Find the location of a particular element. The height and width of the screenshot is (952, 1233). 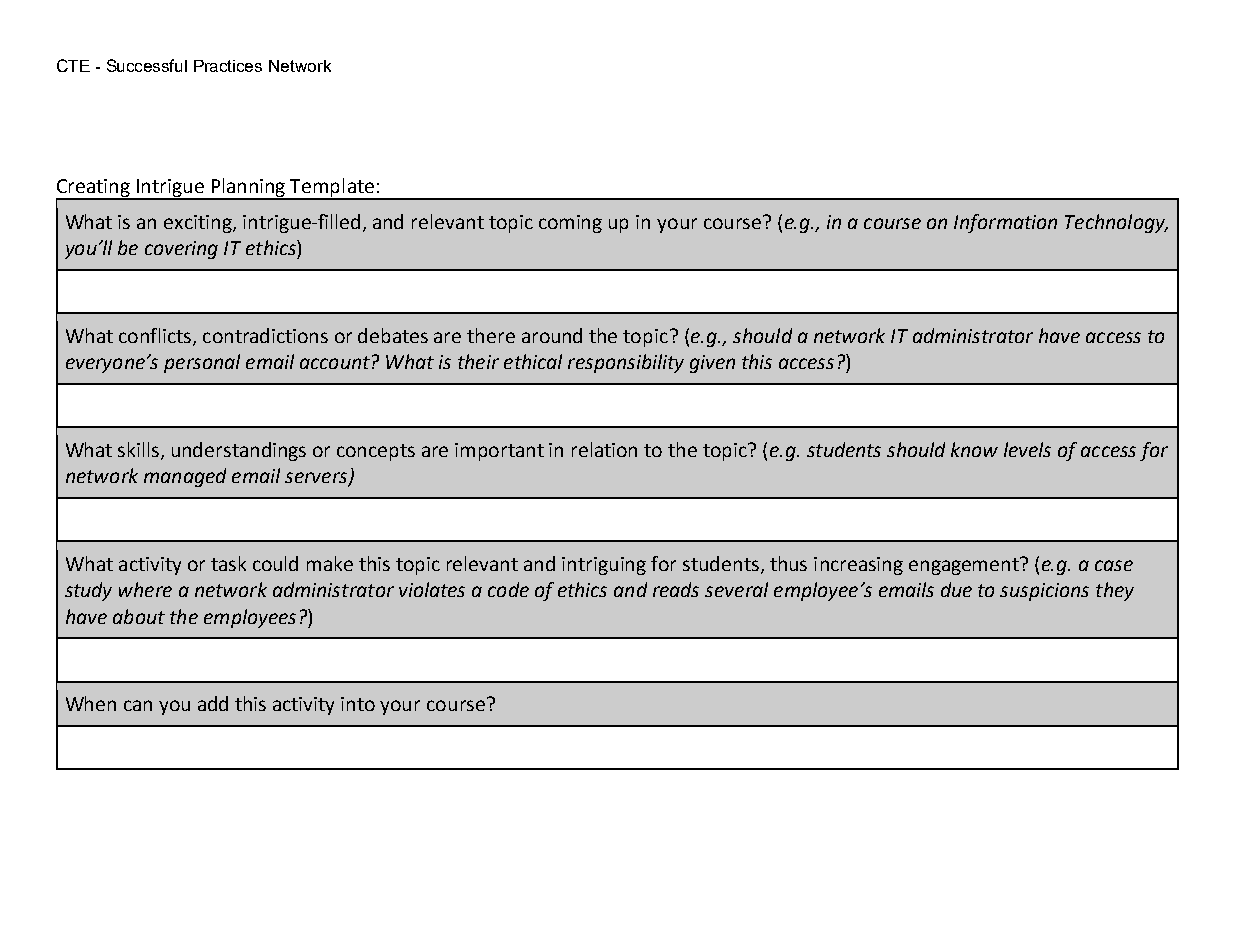

Information is located at coordinates (1005, 223).
